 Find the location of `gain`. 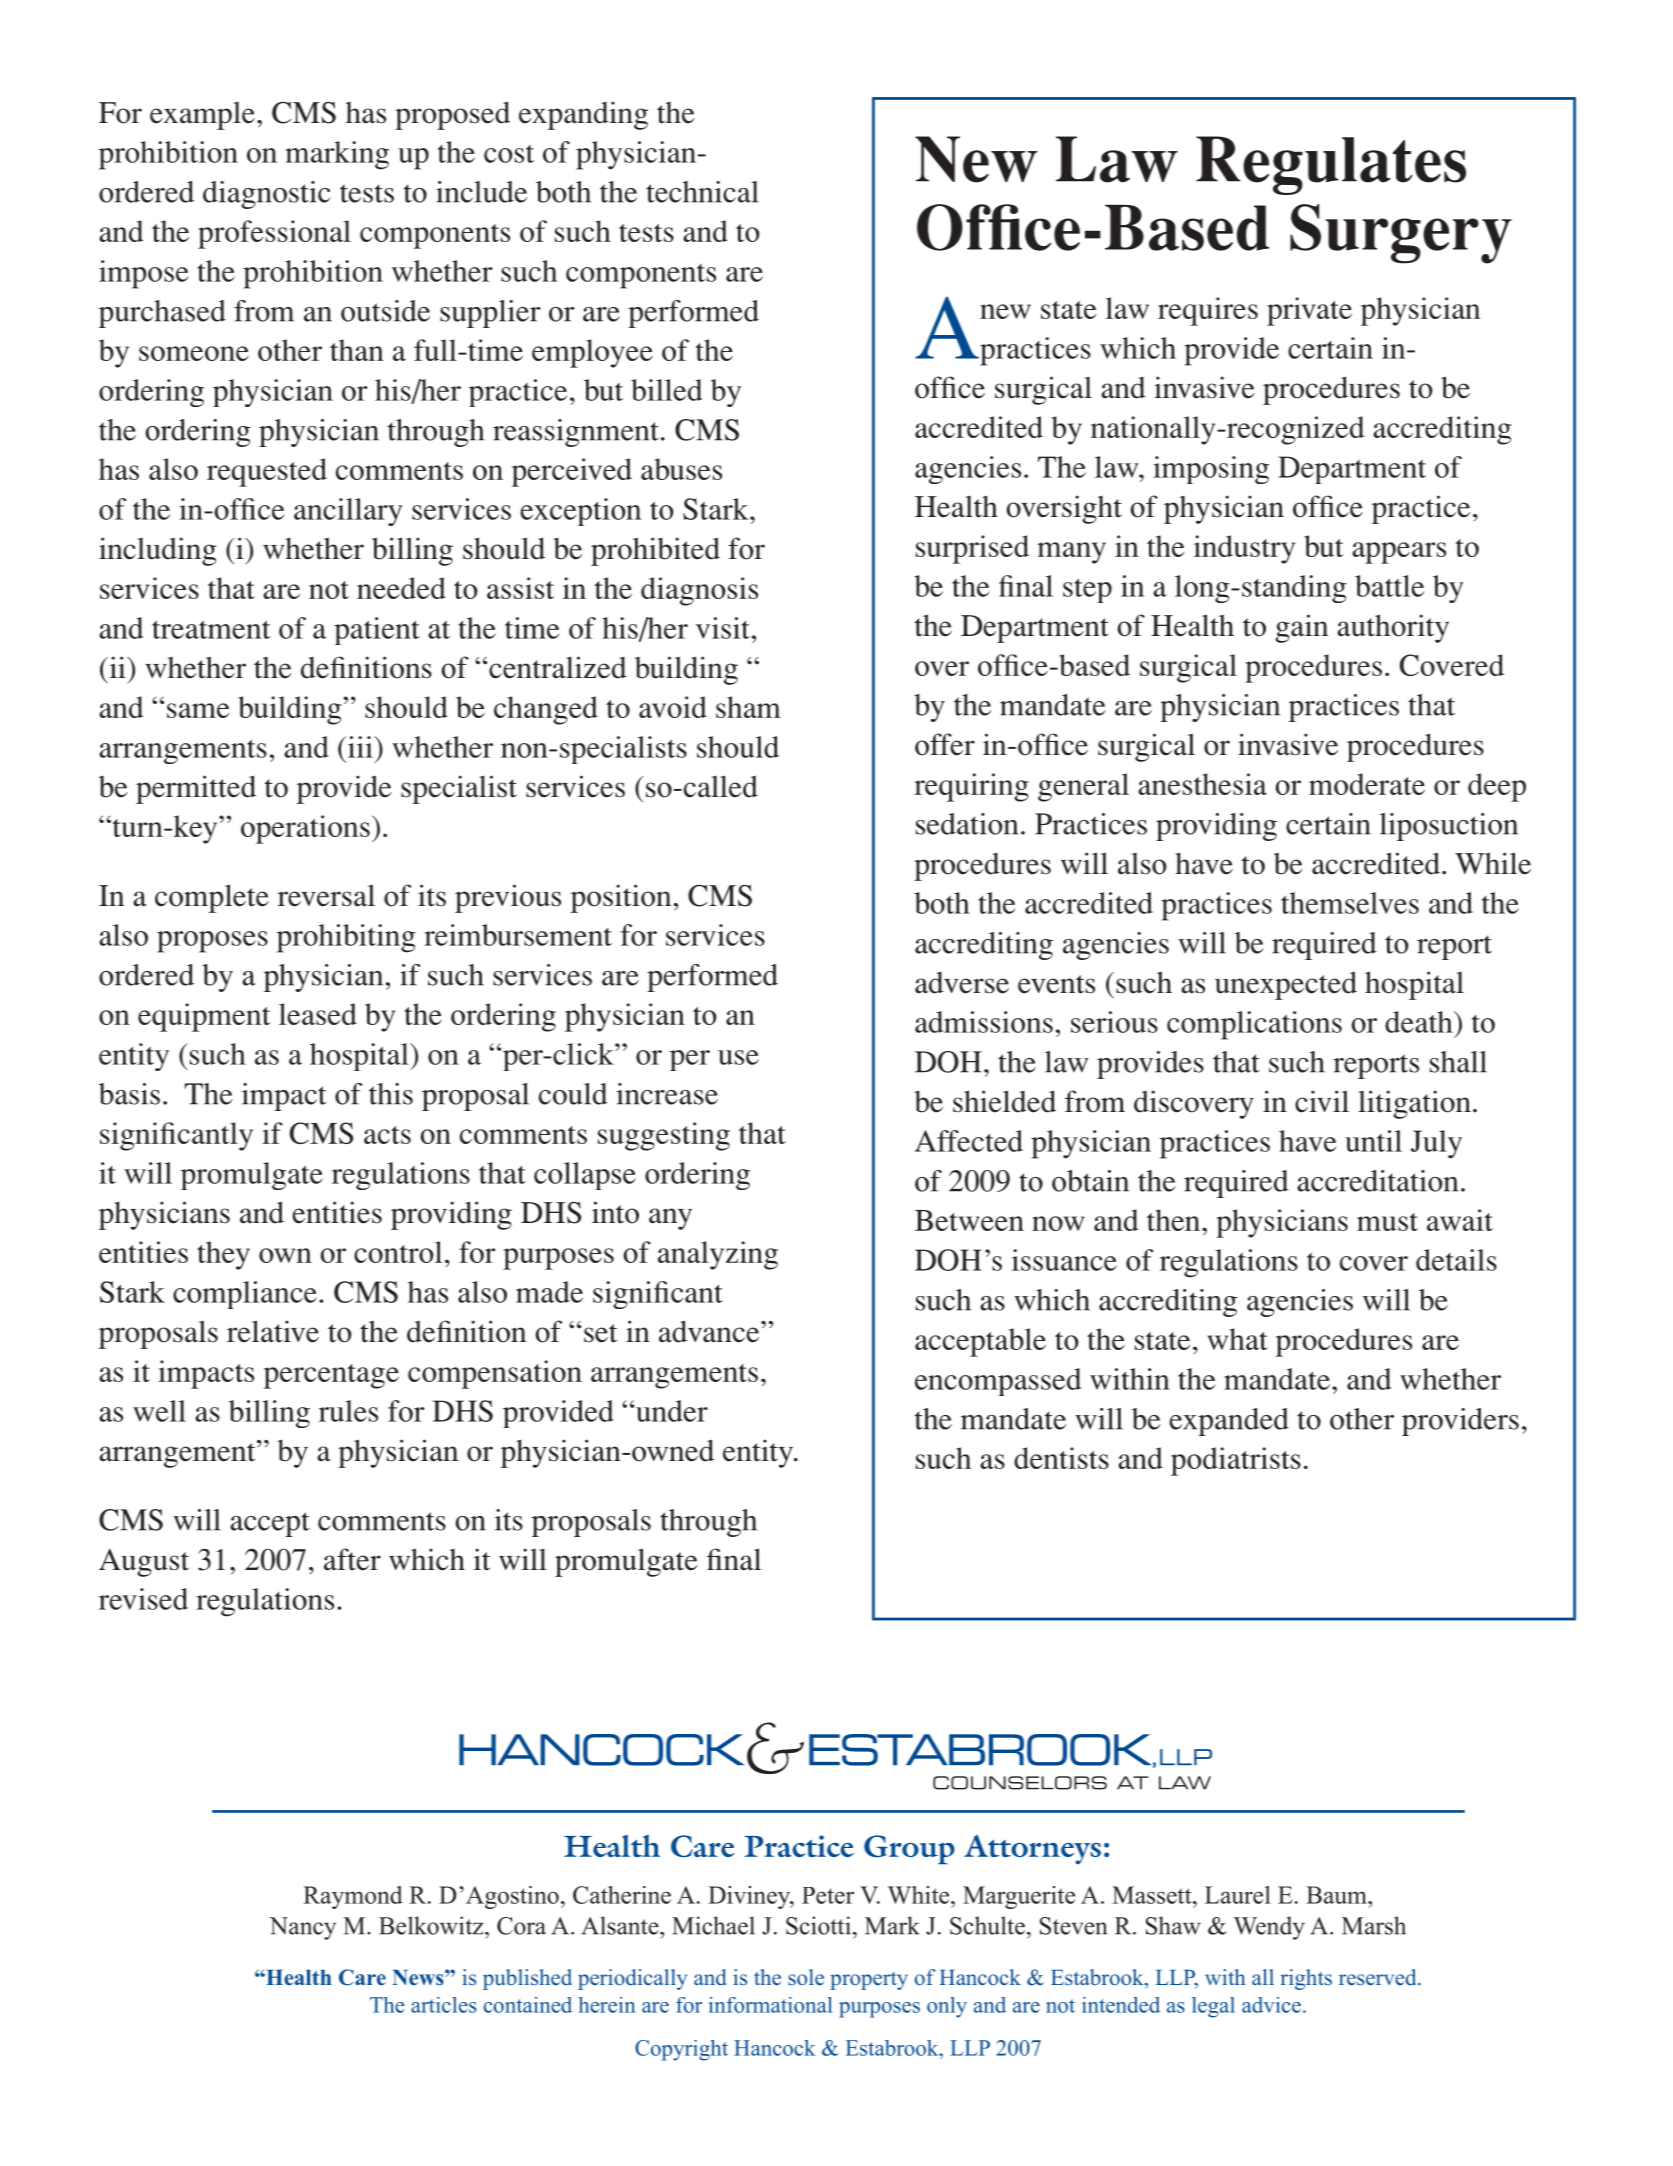

gain is located at coordinates (1301, 628).
